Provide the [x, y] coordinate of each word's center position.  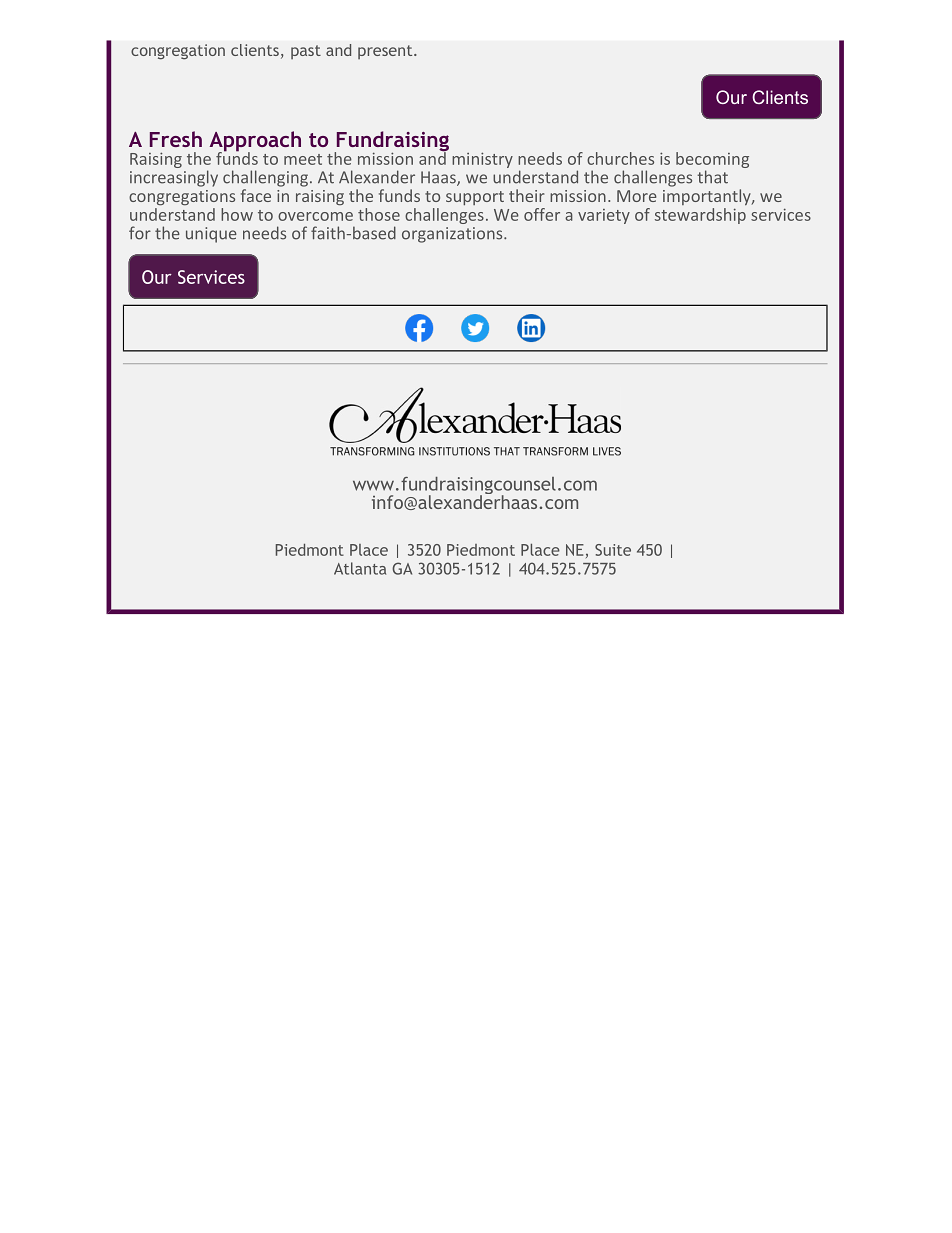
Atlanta [360, 568]
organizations [453, 235]
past [306, 52]
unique [211, 235]
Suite [613, 550]
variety [604, 216]
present [386, 52]
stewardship [700, 216]
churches [620, 158]
